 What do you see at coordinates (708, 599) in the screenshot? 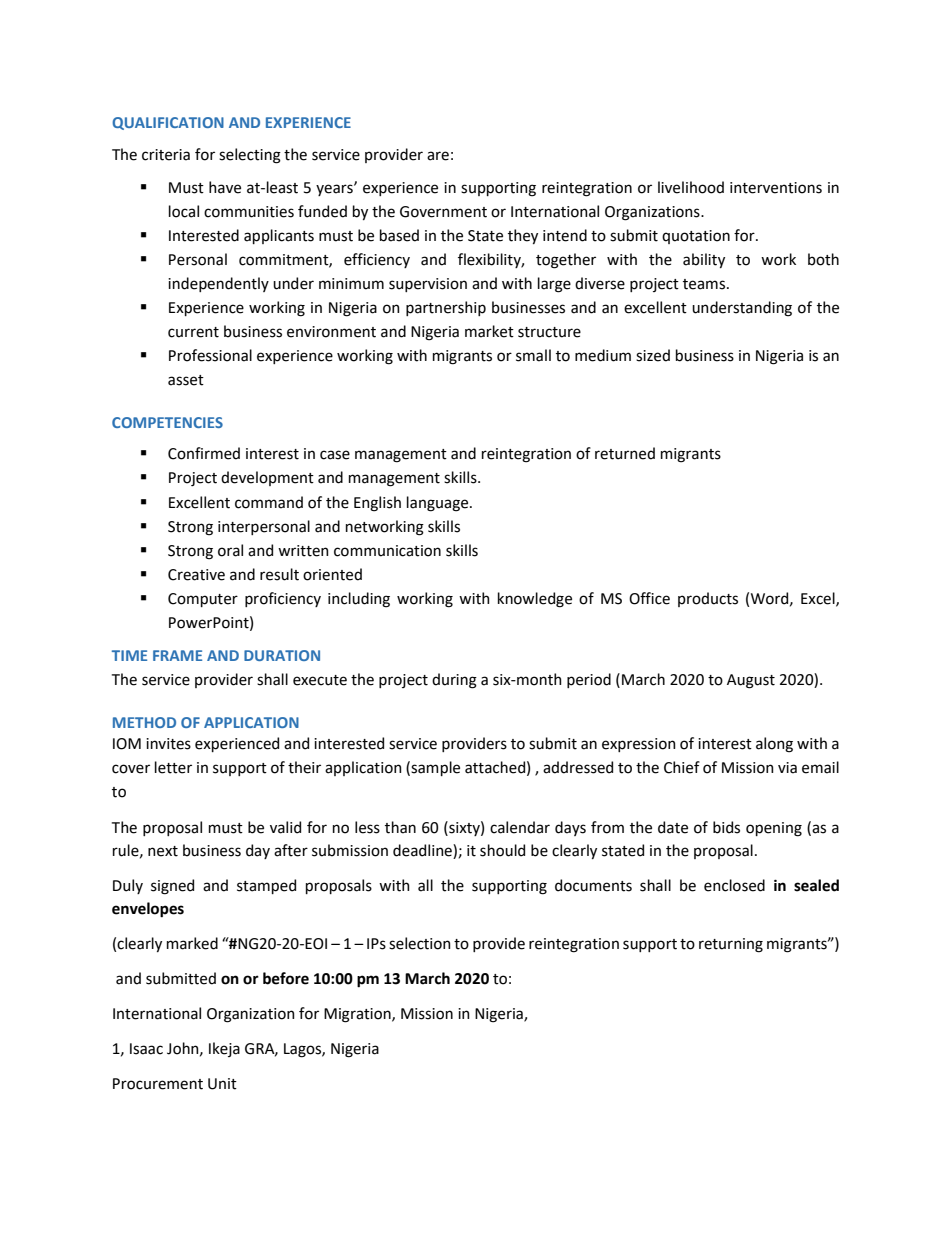
I see `products` at bounding box center [708, 599].
